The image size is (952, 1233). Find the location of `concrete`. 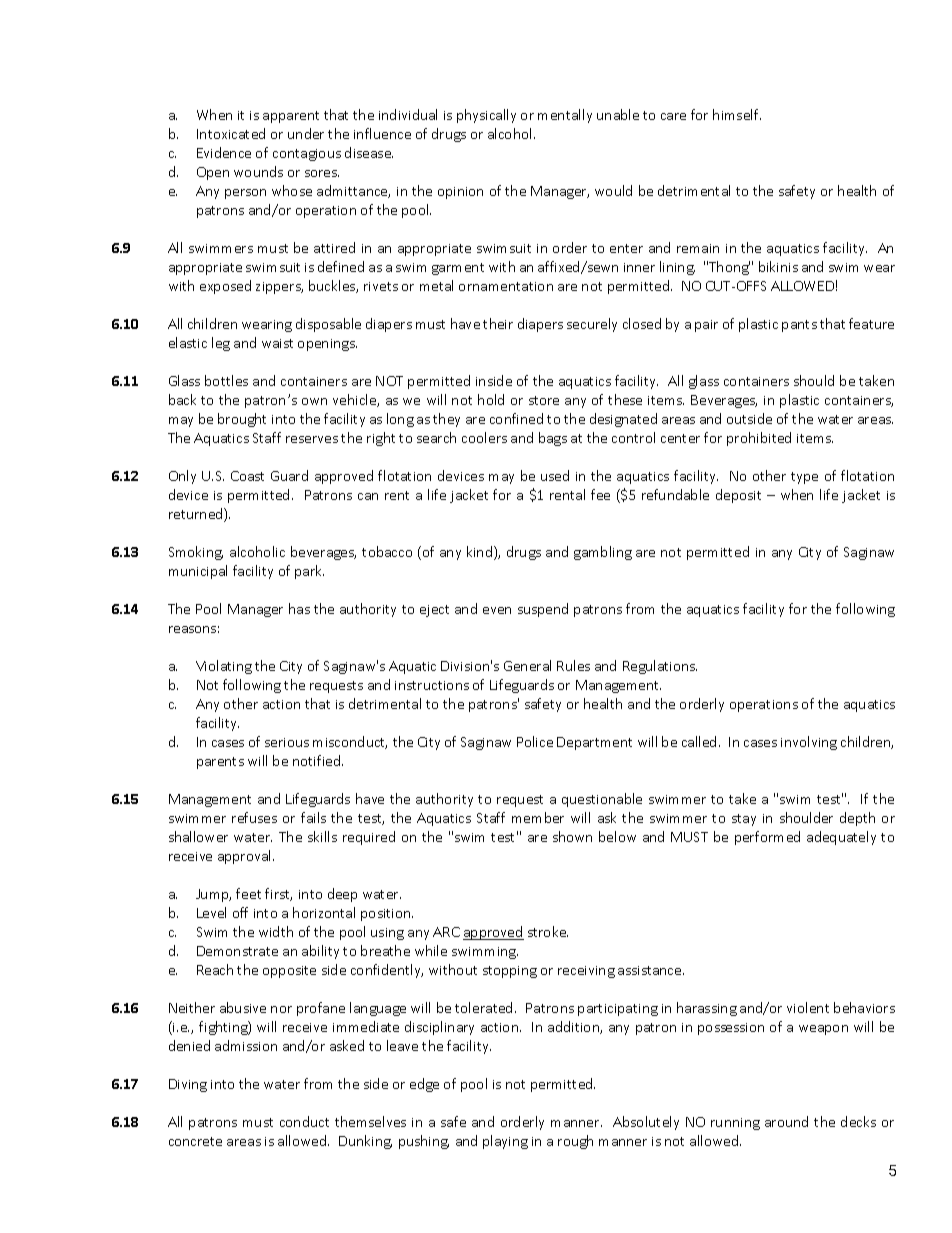

concrete is located at coordinates (195, 1141).
